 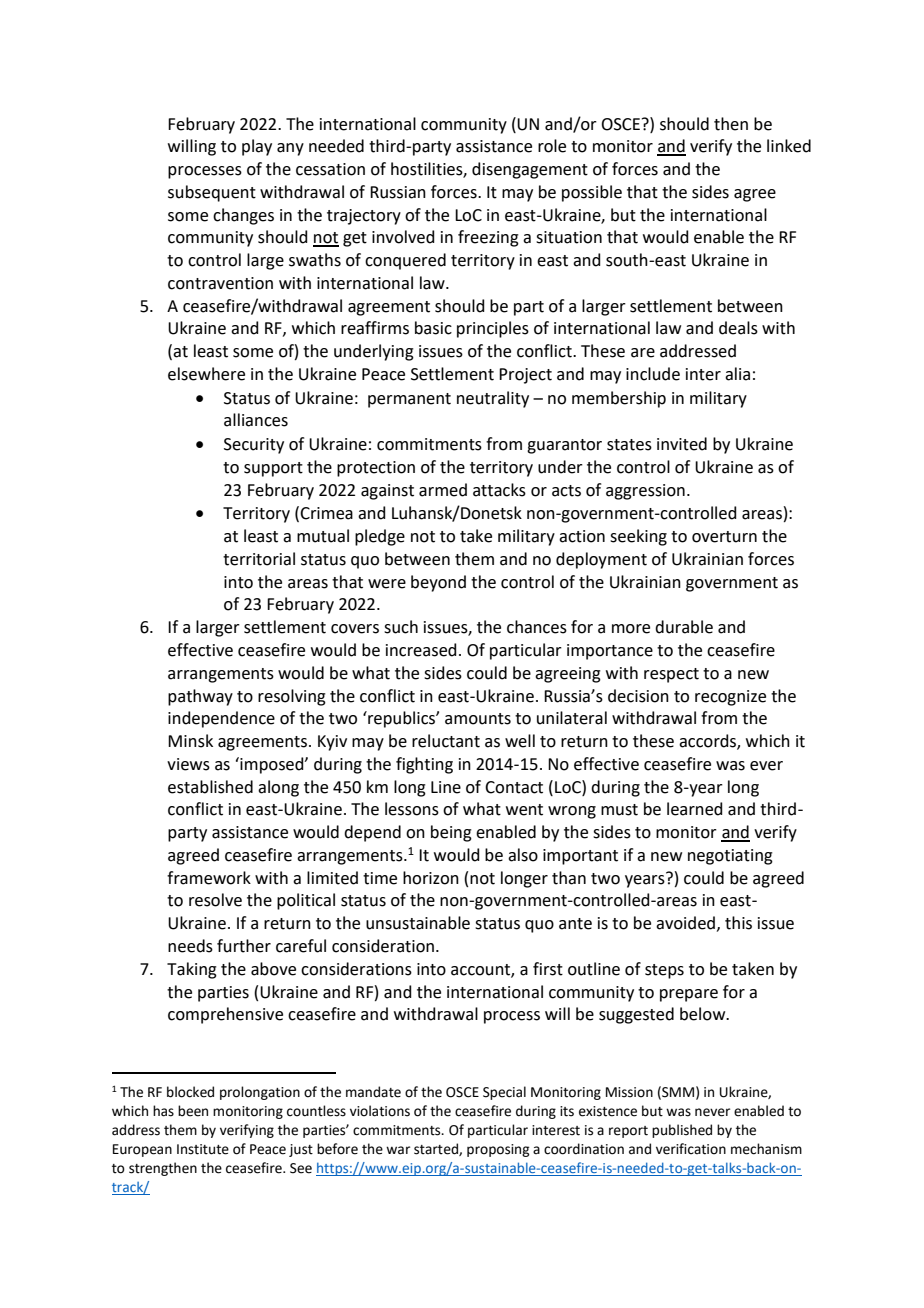 I want to click on started, so click(x=437, y=1149).
